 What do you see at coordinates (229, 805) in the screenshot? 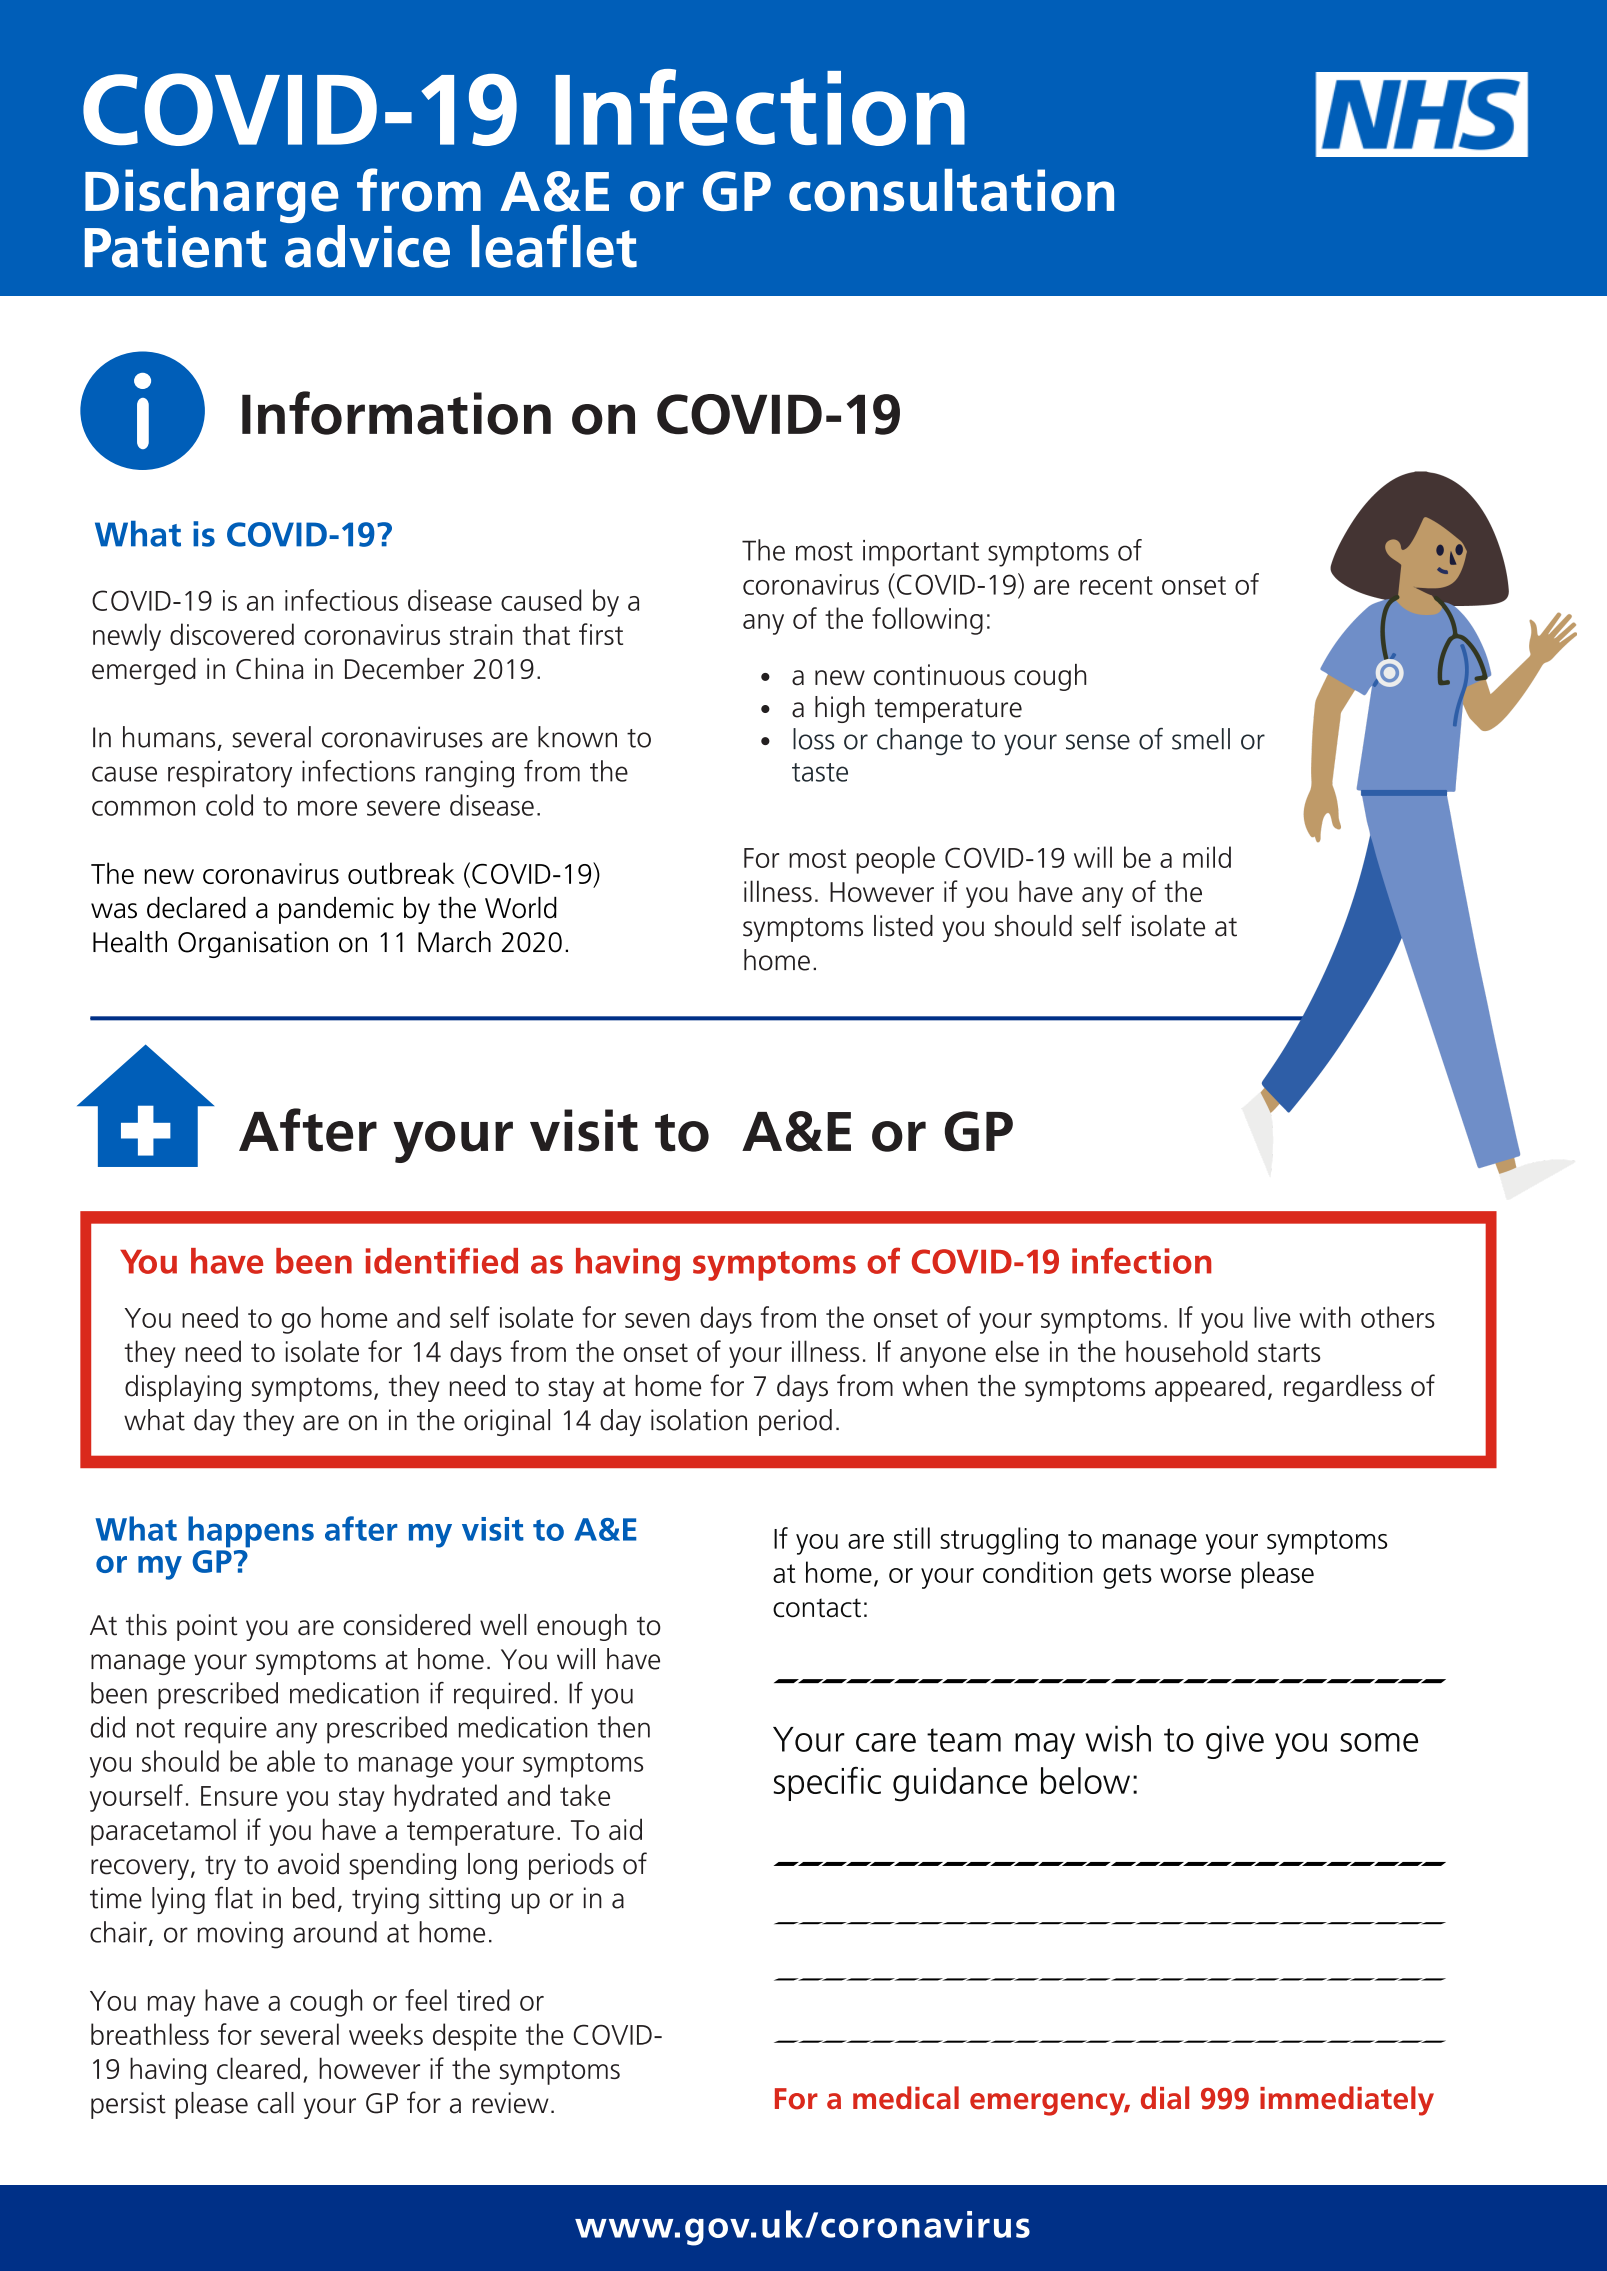
I see `cold` at bounding box center [229, 805].
